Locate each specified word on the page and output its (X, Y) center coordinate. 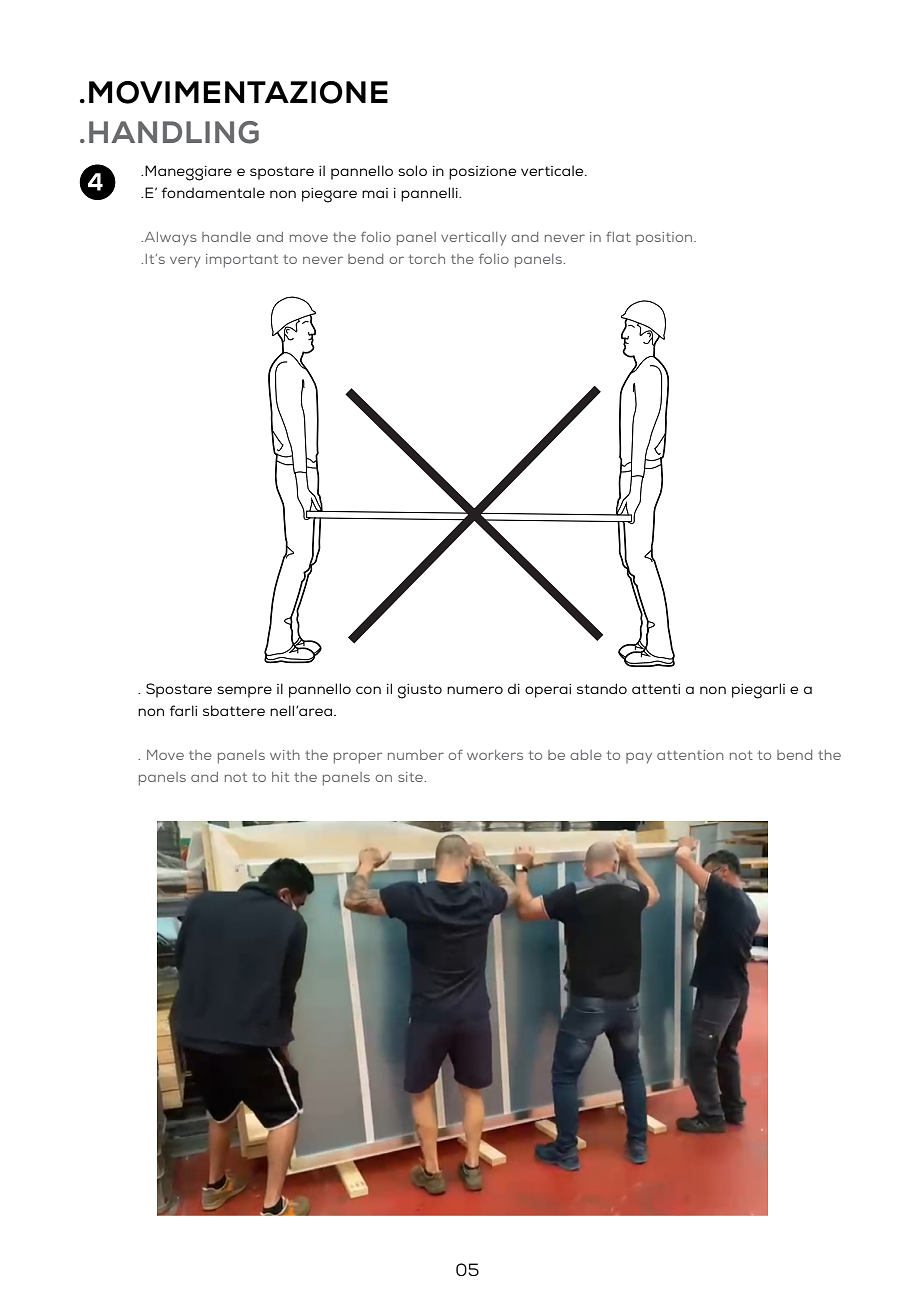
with (285, 755)
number (416, 755)
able (586, 755)
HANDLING (174, 132)
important (242, 261)
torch (427, 259)
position (665, 238)
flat (618, 236)
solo (412, 170)
